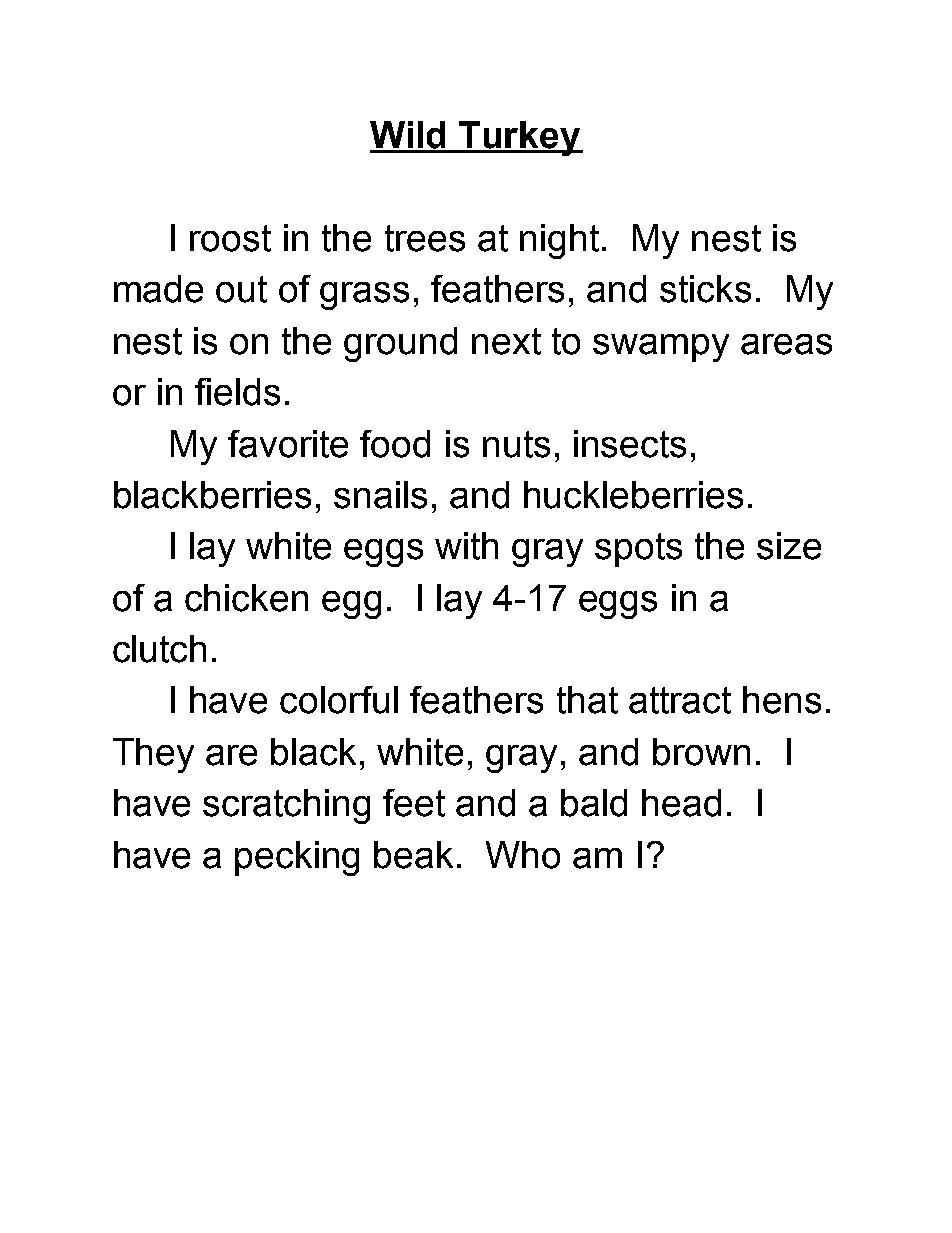 The image size is (952, 1233). I want to click on size, so click(789, 546).
